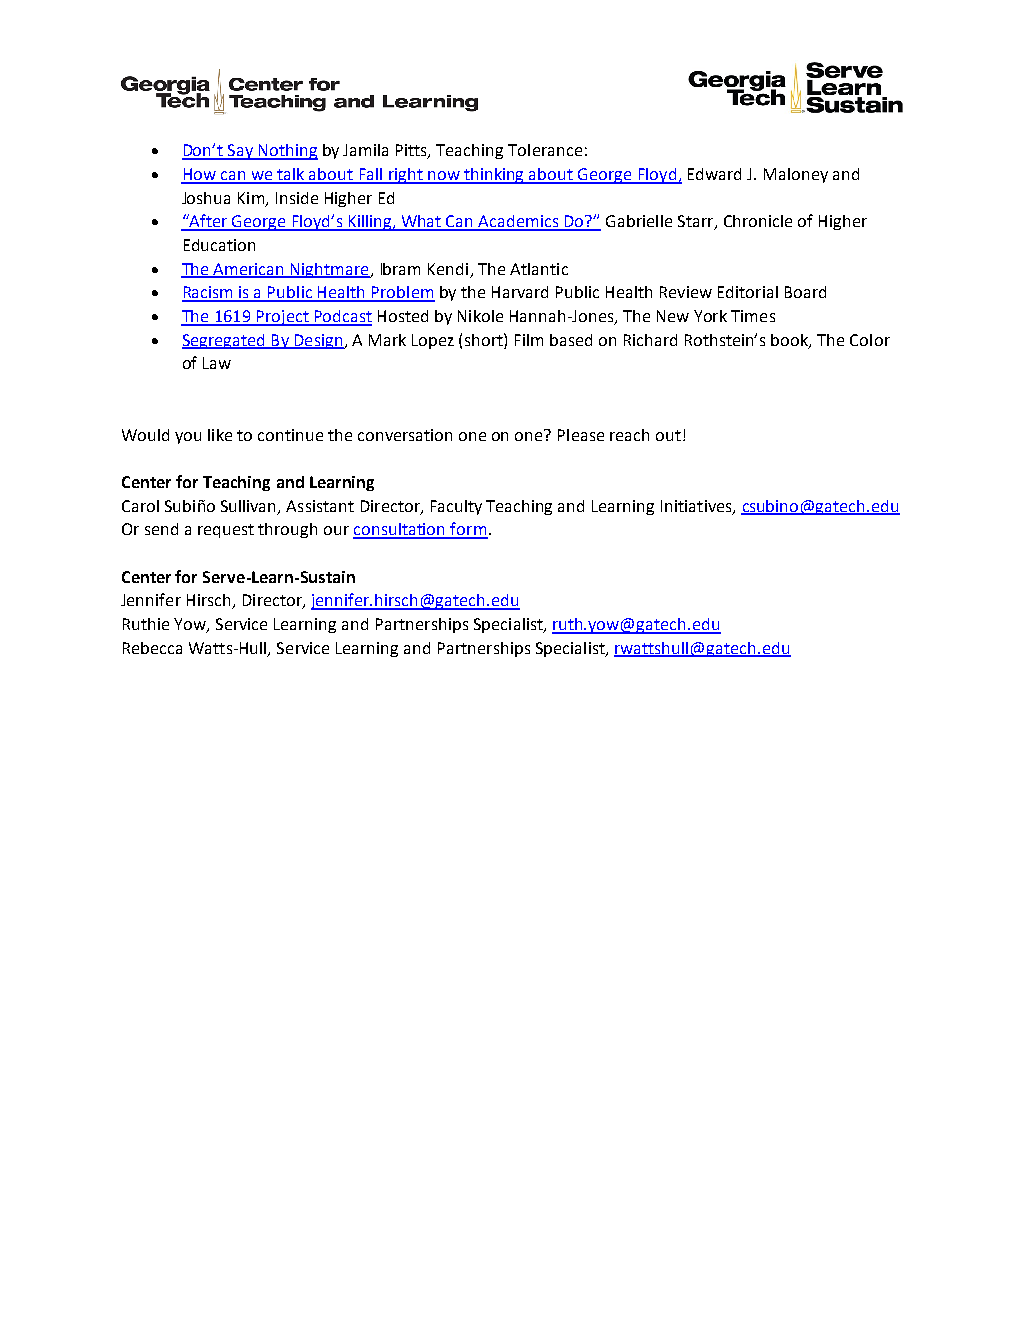 Image resolution: width=1029 pixels, height=1331 pixels. Describe the element at coordinates (240, 152) in the screenshot. I see `Say` at that location.
